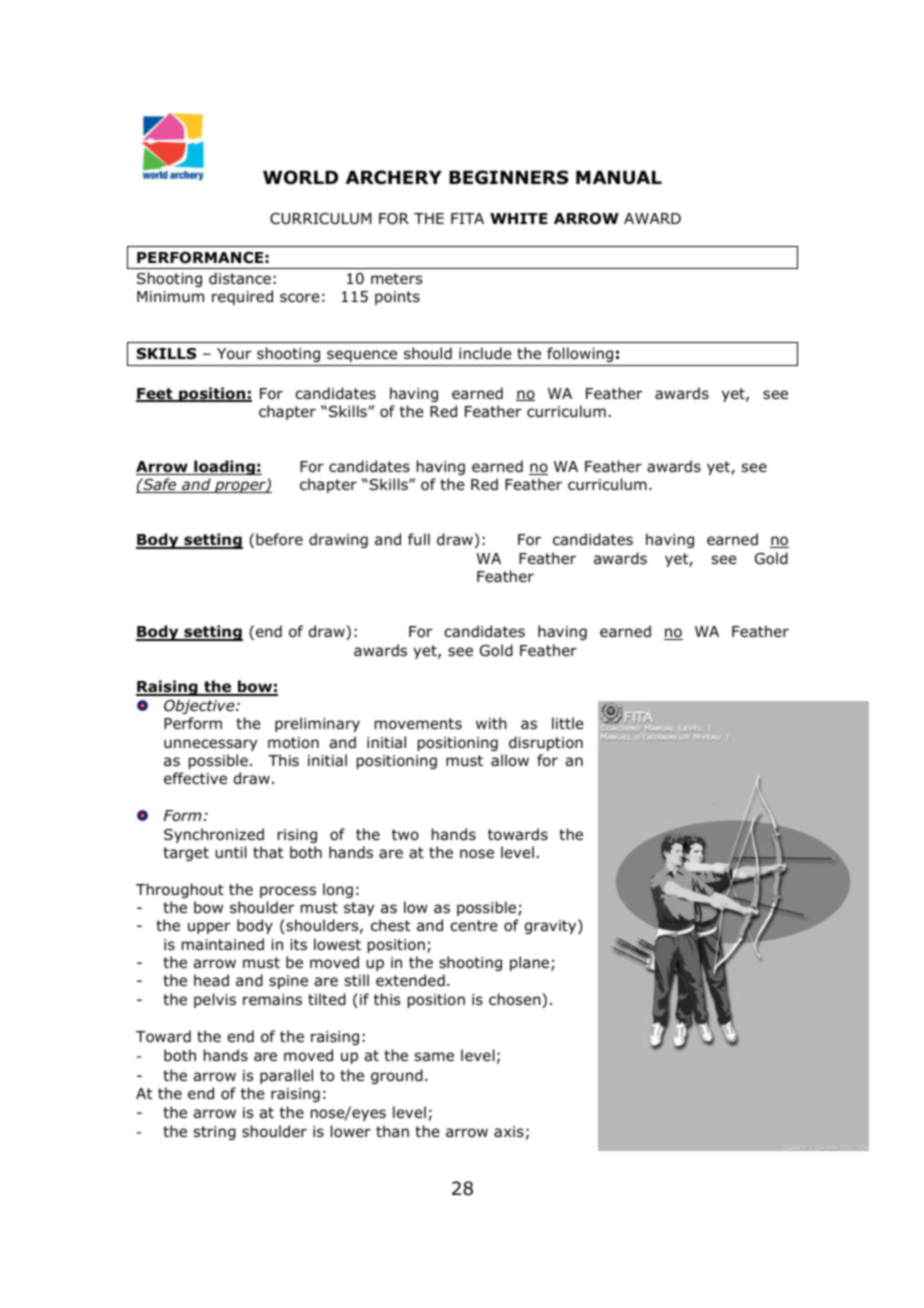  I want to click on than, so click(392, 1131).
